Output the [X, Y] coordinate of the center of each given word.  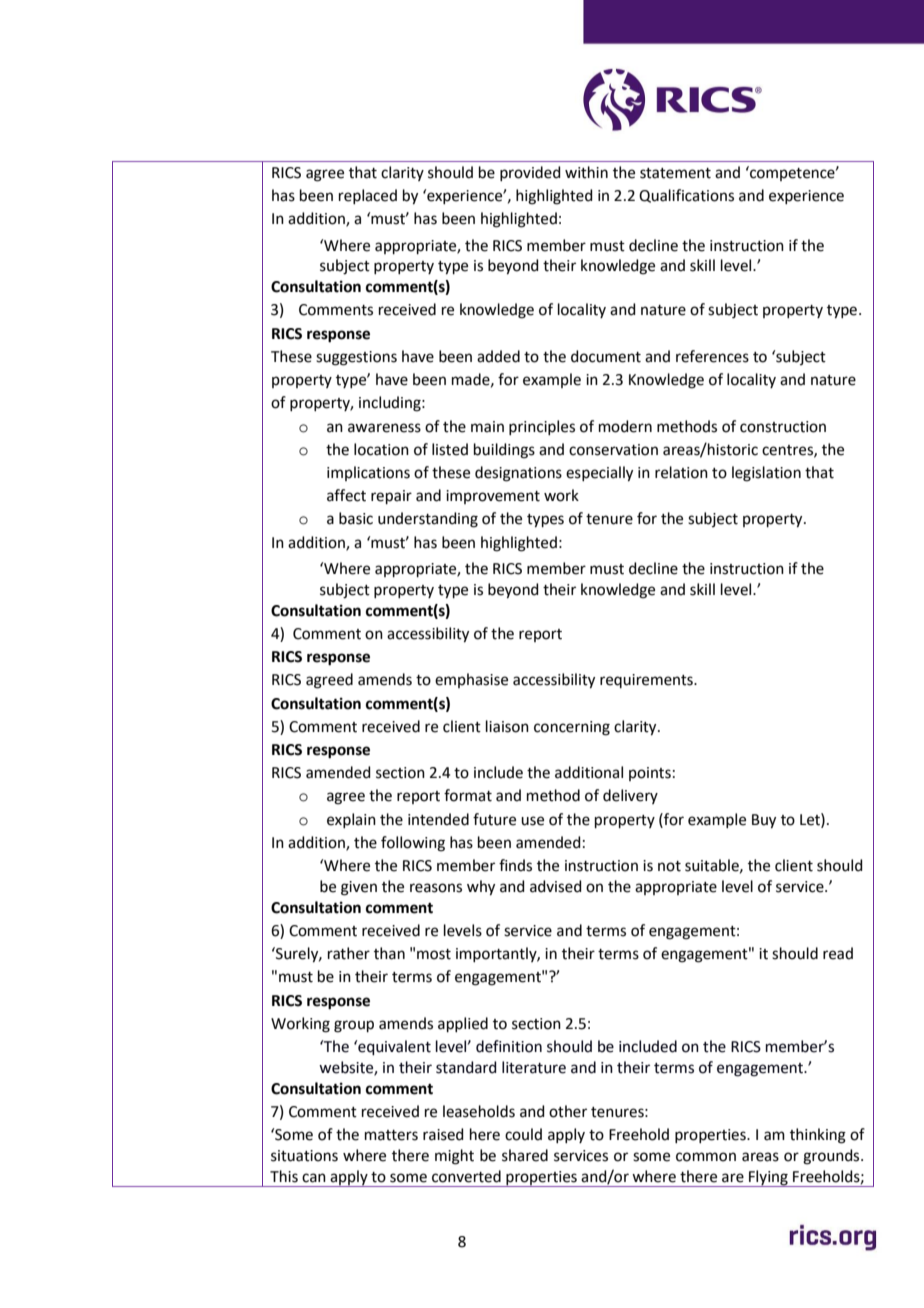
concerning [572, 728]
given [359, 888]
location [381, 449]
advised [556, 886]
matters [391, 1135]
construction [783, 427]
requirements [647, 681]
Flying [768, 1178]
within [586, 172]
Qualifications [686, 196]
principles [542, 427]
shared [525, 1155]
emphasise [471, 680]
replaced [368, 196]
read [838, 953]
